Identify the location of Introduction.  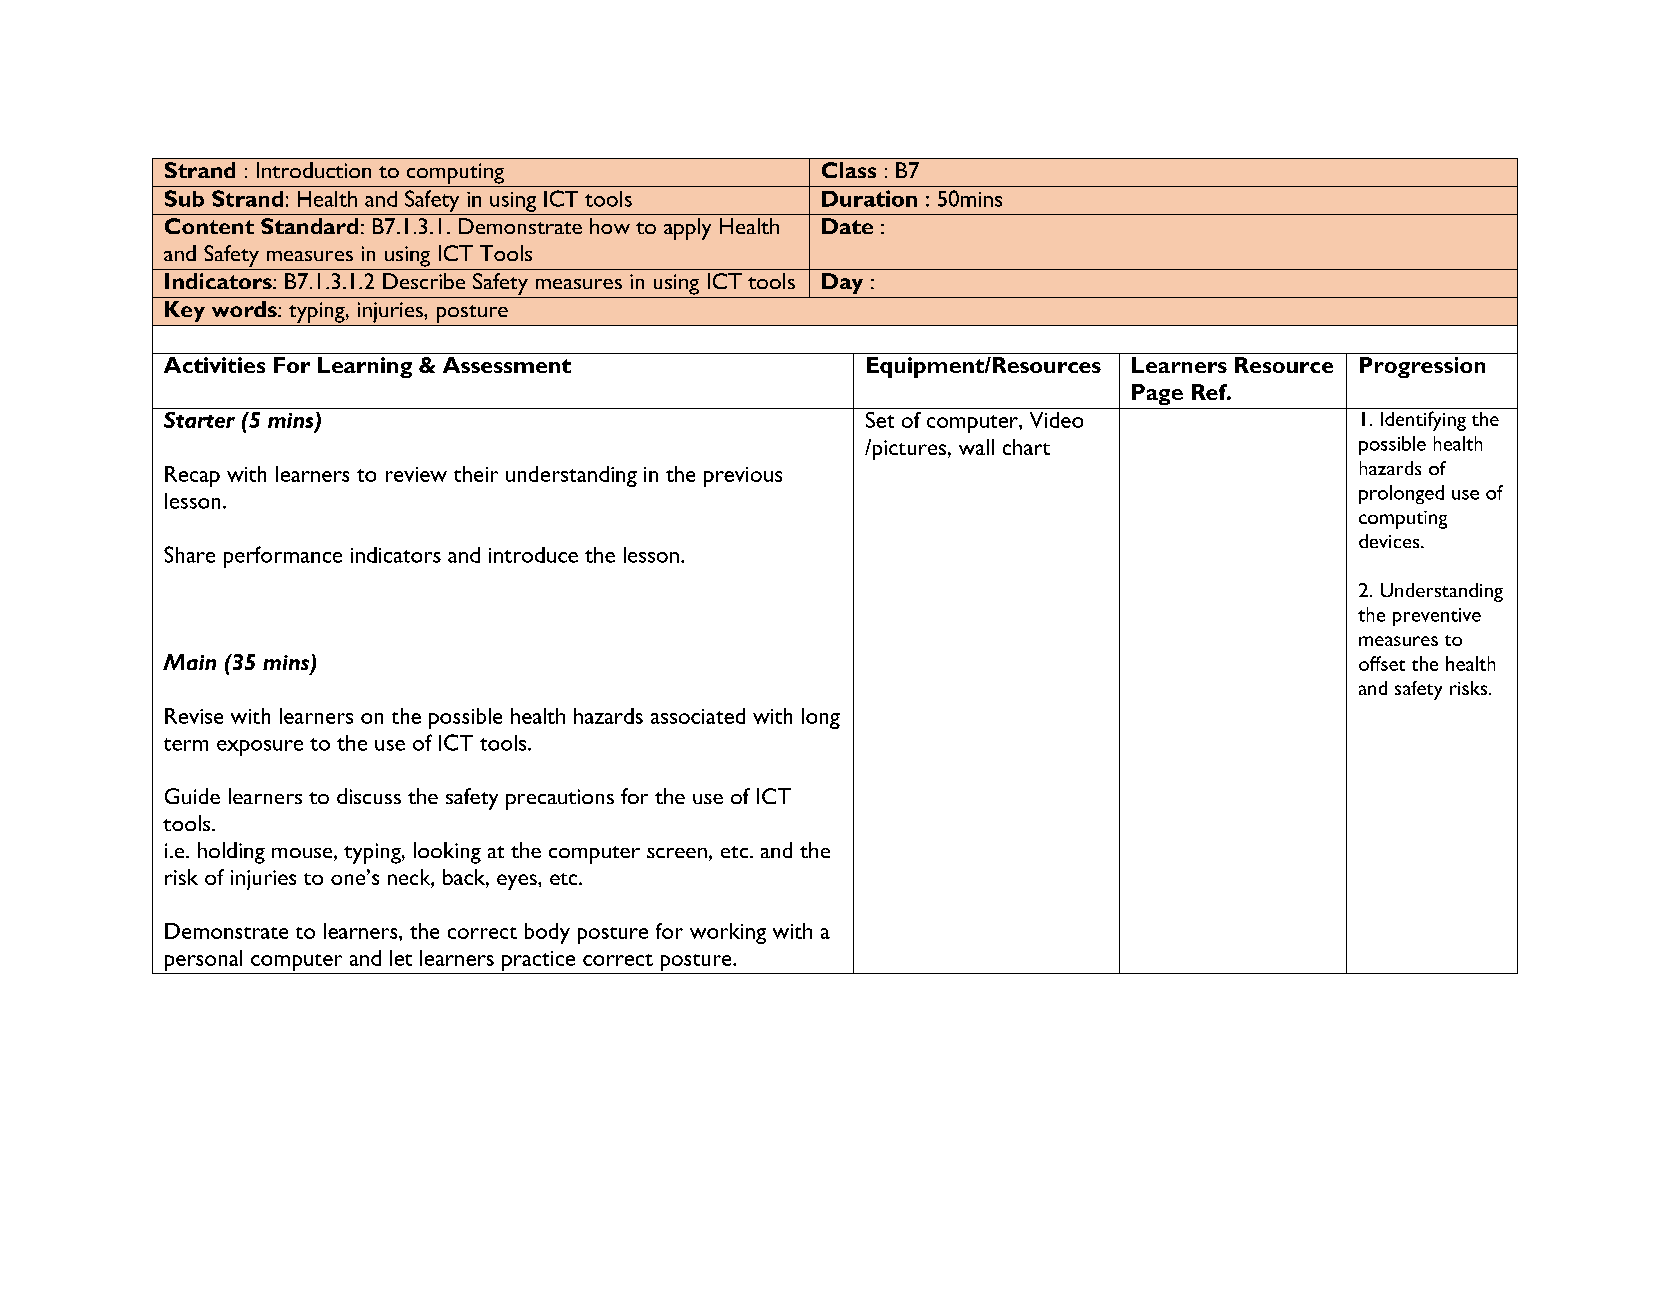
(314, 170).
